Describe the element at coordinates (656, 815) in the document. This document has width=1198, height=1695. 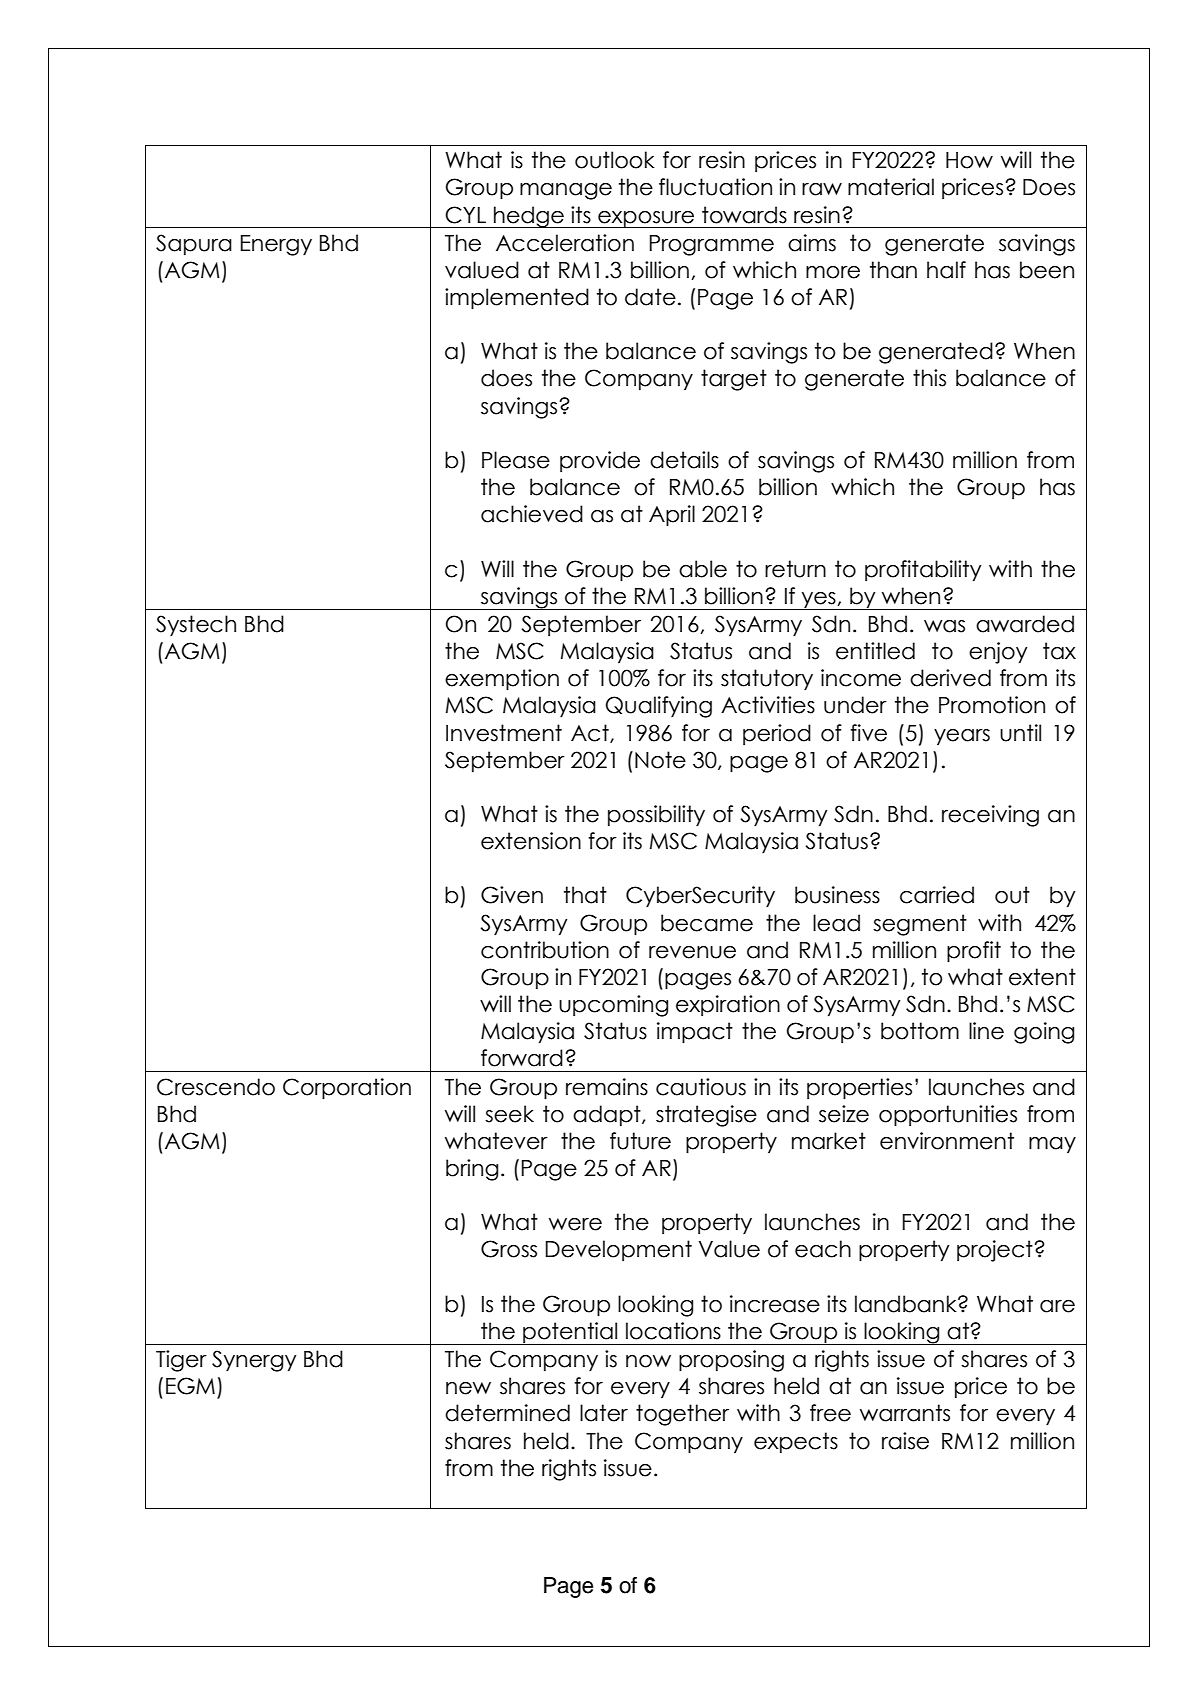
I see `possibility` at that location.
